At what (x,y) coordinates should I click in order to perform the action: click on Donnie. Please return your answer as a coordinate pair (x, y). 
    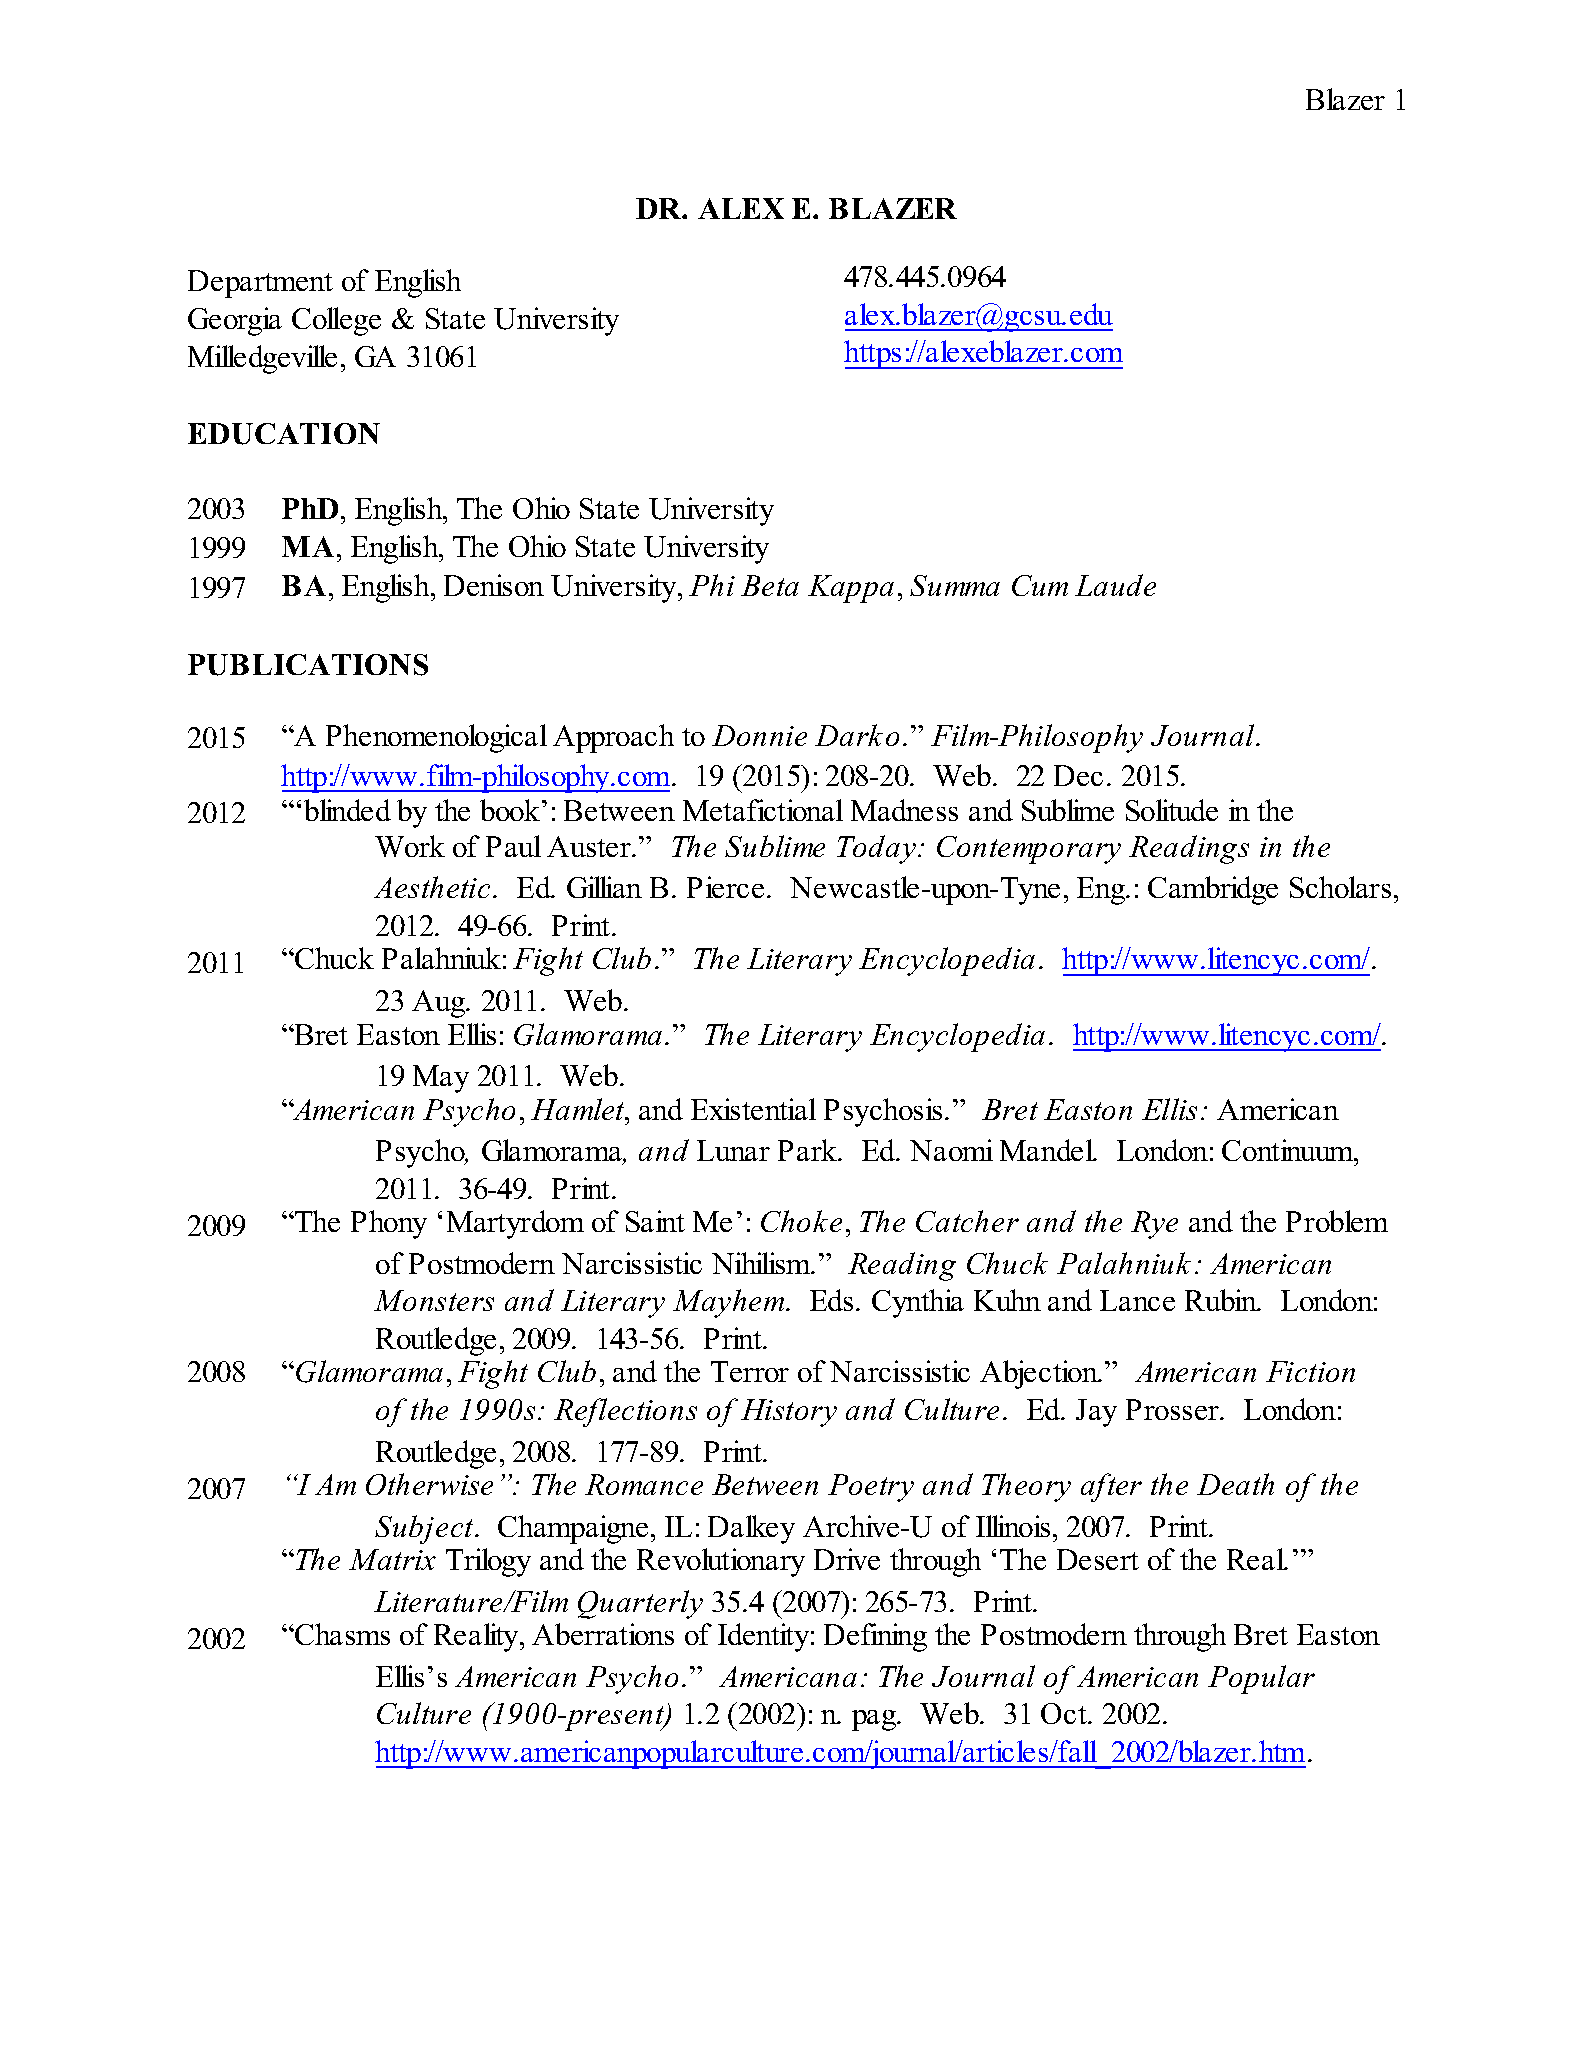
    Looking at the image, I should click on (759, 735).
